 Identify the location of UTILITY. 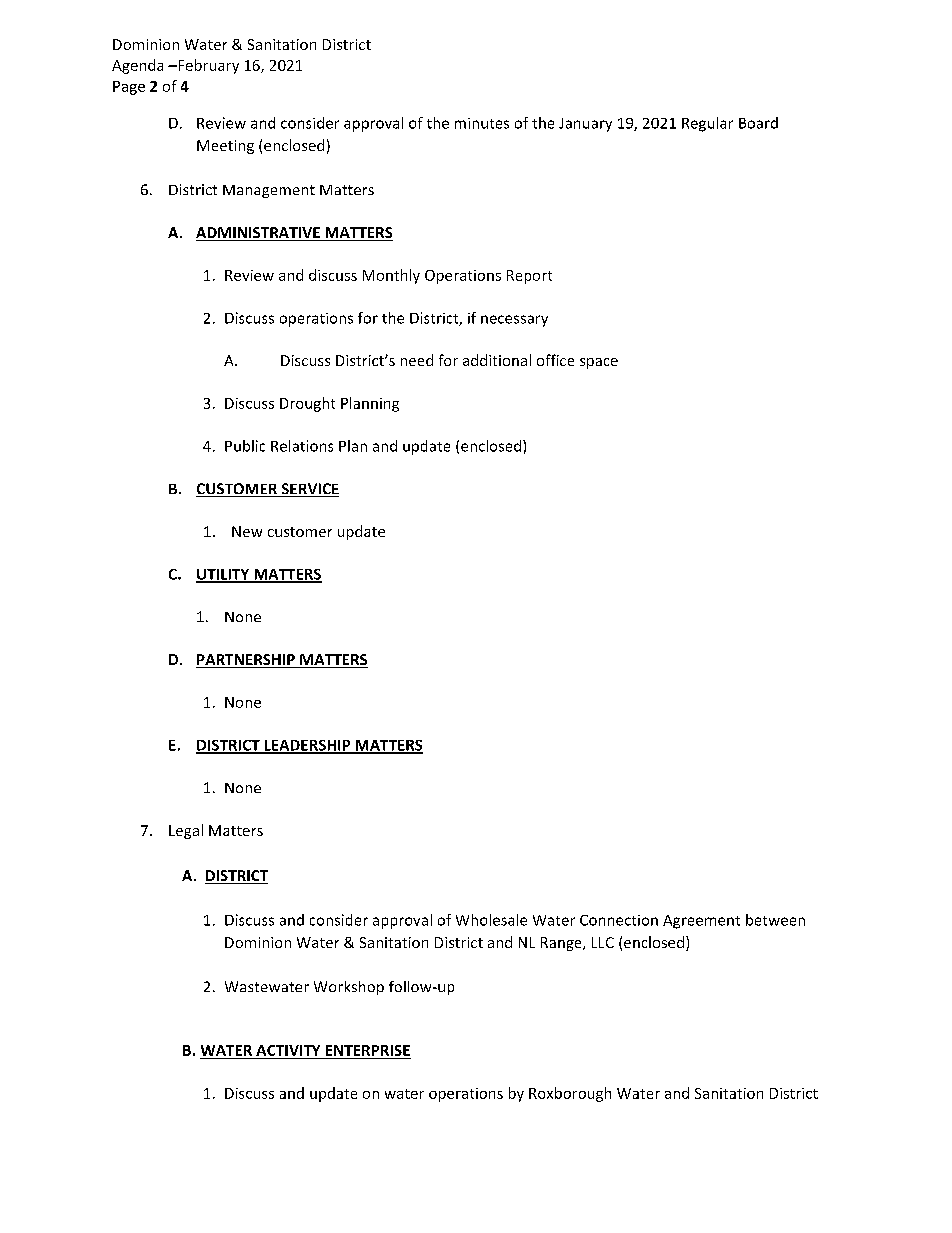
(224, 575).
